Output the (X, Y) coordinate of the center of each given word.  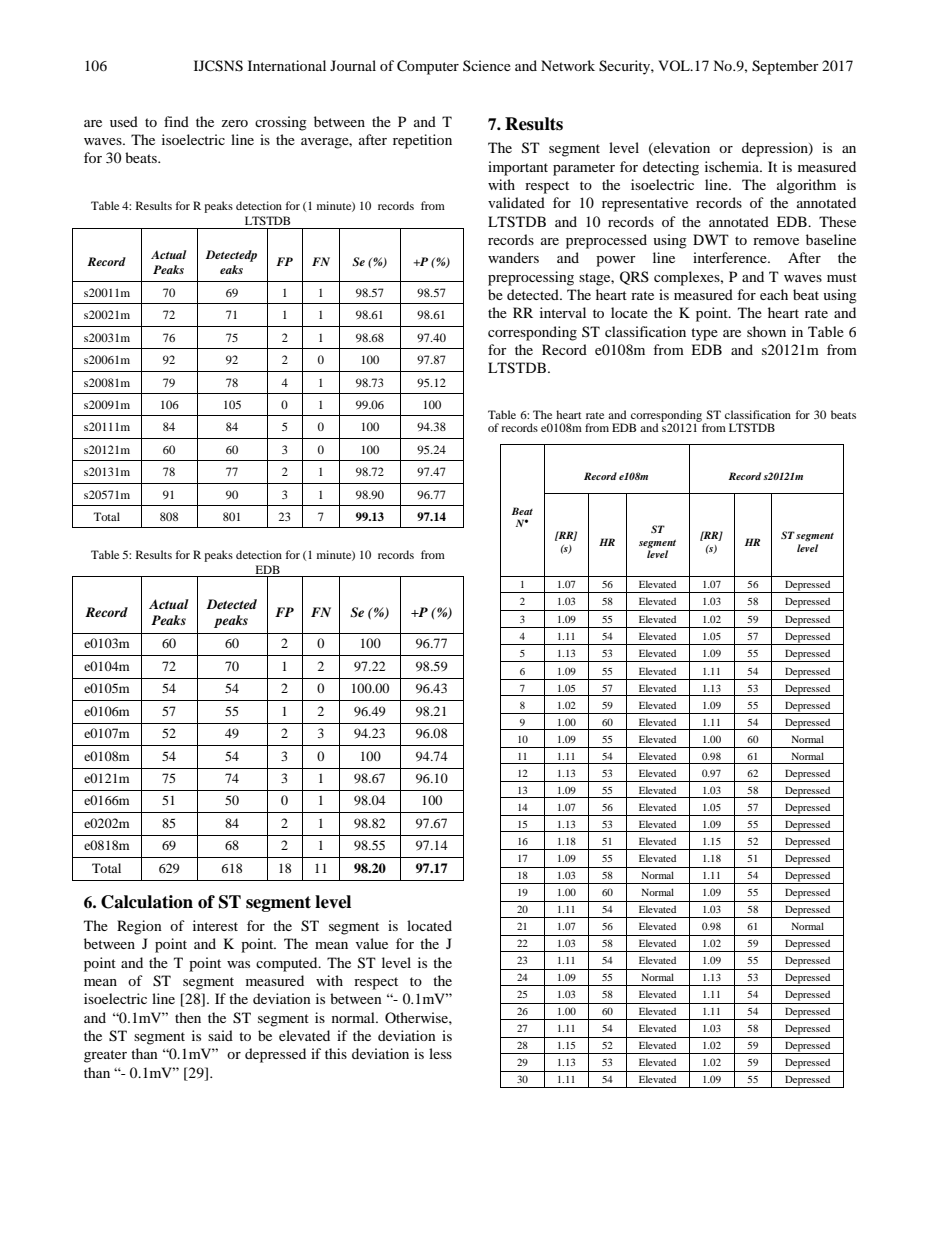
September (785, 67)
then (188, 1017)
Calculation (147, 902)
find (176, 121)
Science (487, 65)
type (704, 334)
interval (563, 312)
